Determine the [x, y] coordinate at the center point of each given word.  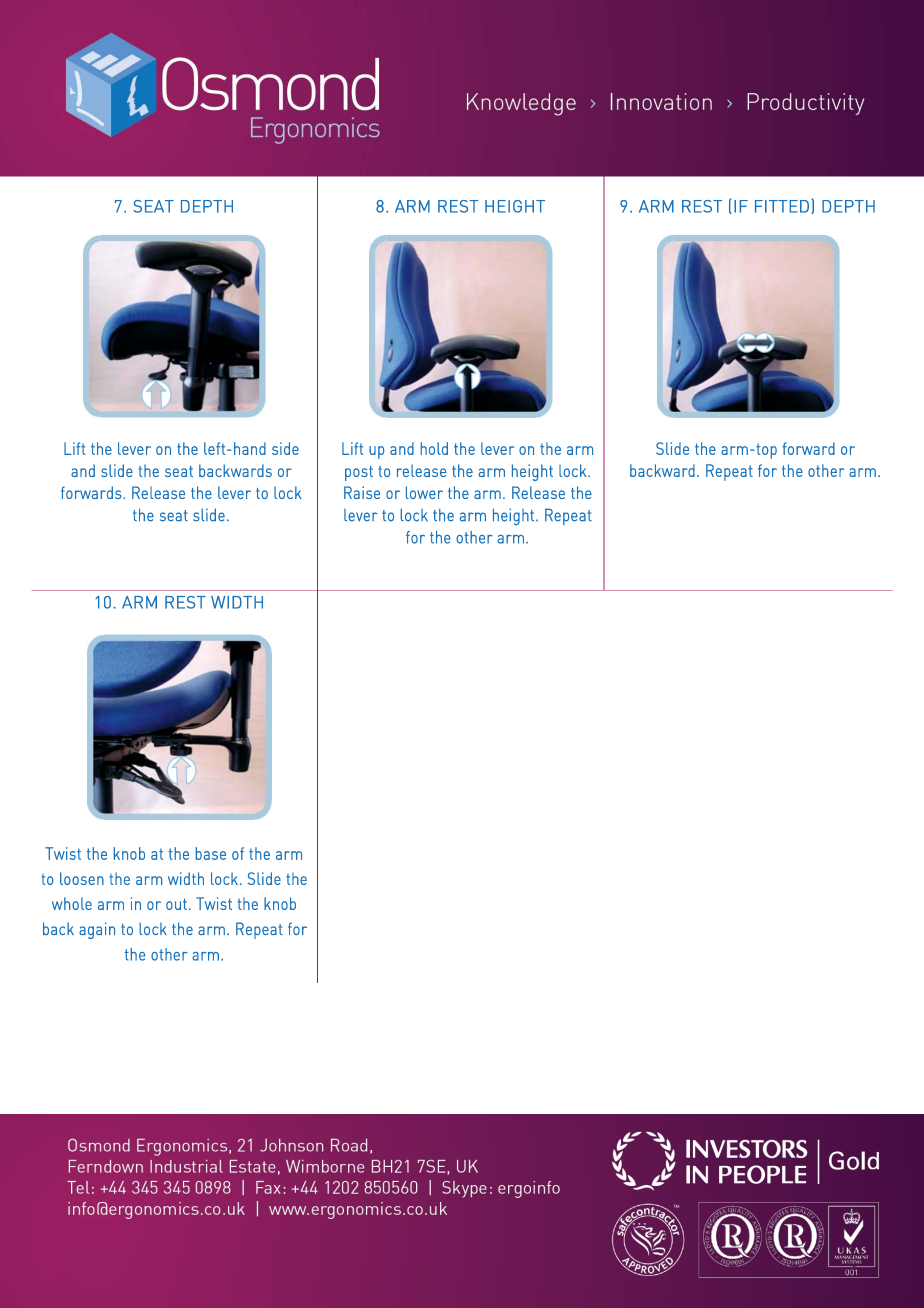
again [97, 930]
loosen [82, 878]
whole [72, 903]
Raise [362, 492]
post [359, 473]
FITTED [782, 206]
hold [434, 448]
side [285, 448]
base [210, 853]
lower [424, 492]
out [176, 904]
